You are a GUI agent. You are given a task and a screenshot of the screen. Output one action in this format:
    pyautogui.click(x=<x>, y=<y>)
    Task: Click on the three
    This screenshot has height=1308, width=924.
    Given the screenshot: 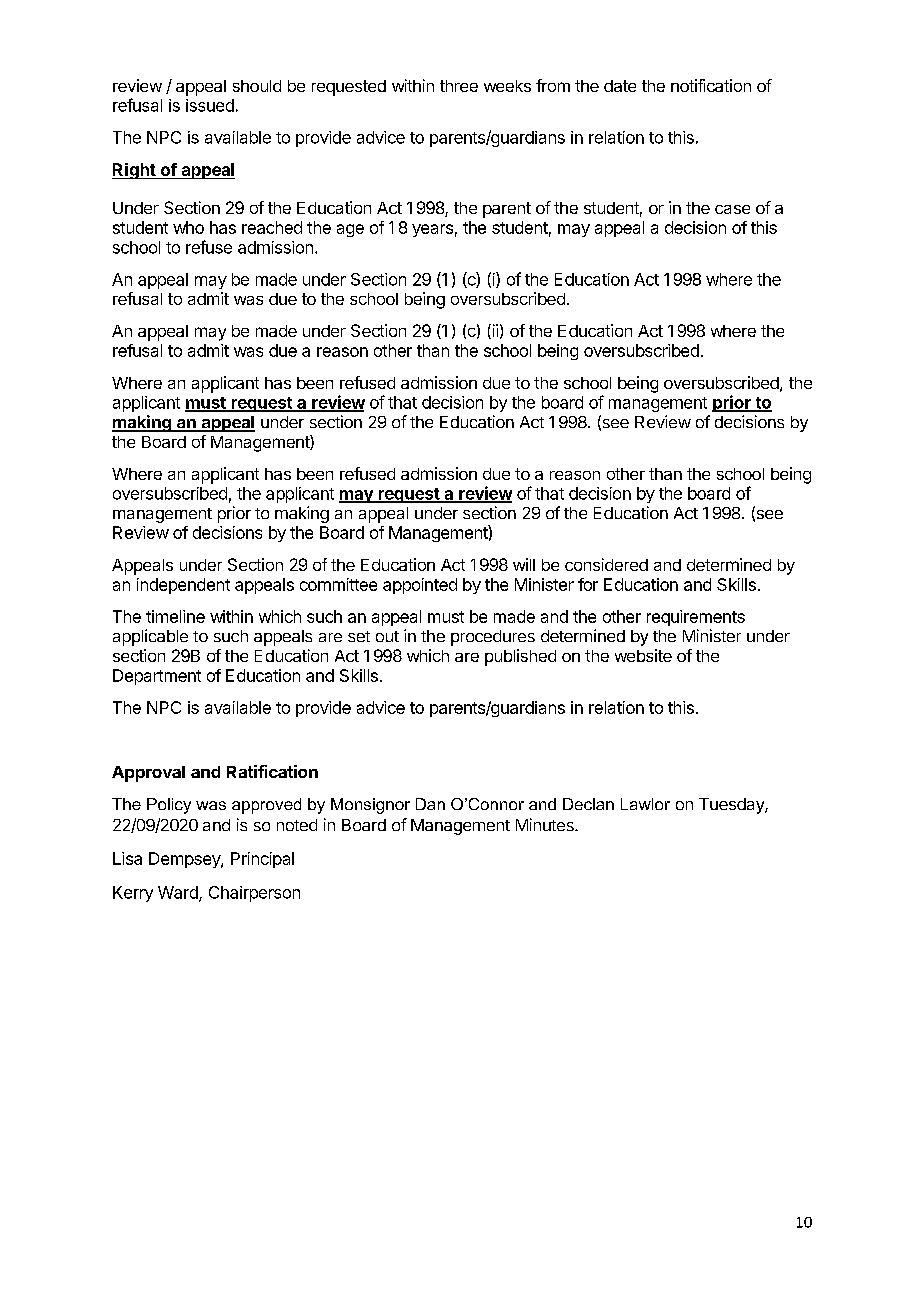 What is the action you would take?
    pyautogui.click(x=459, y=86)
